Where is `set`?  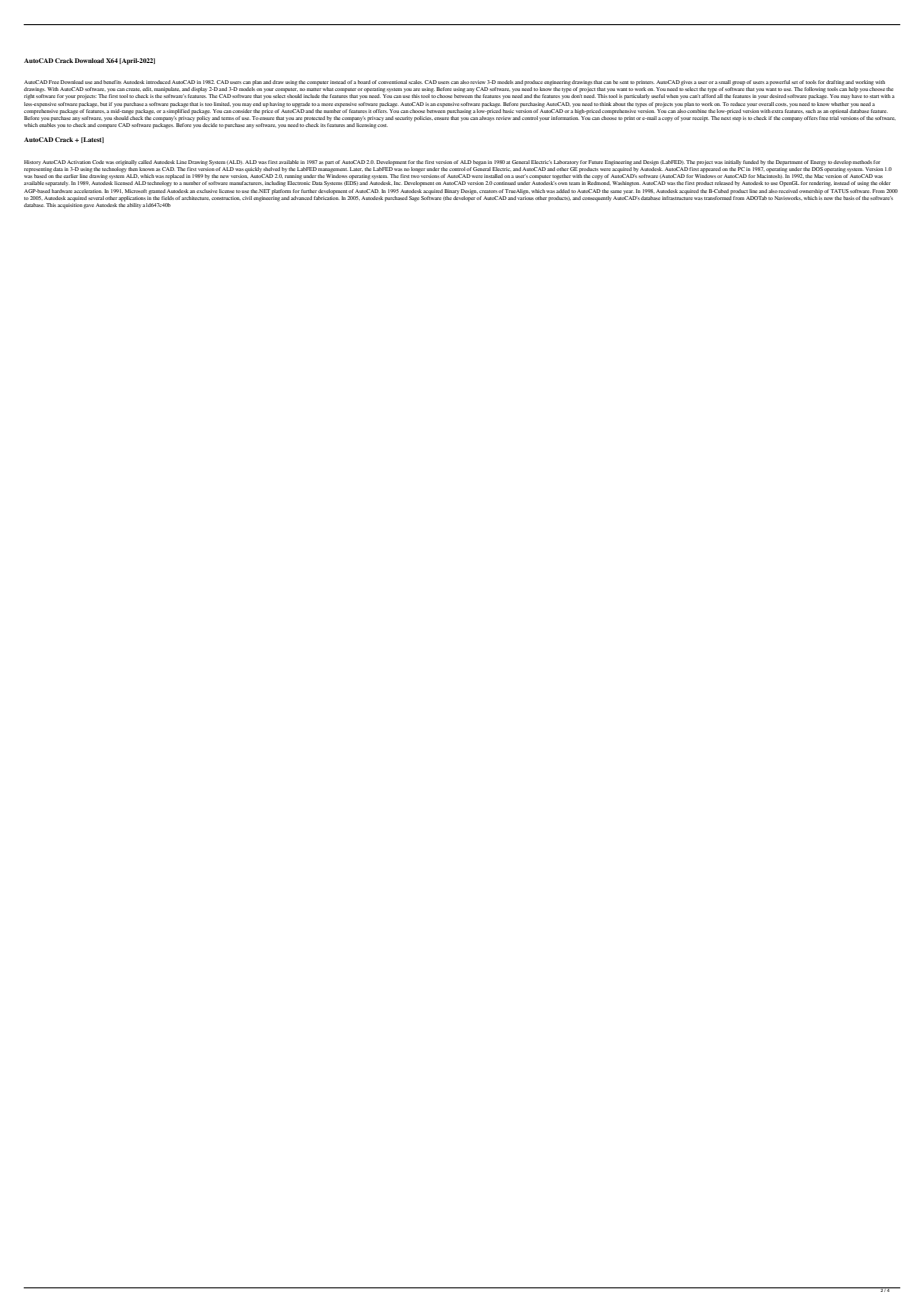
set is located at coordinates (795, 82).
